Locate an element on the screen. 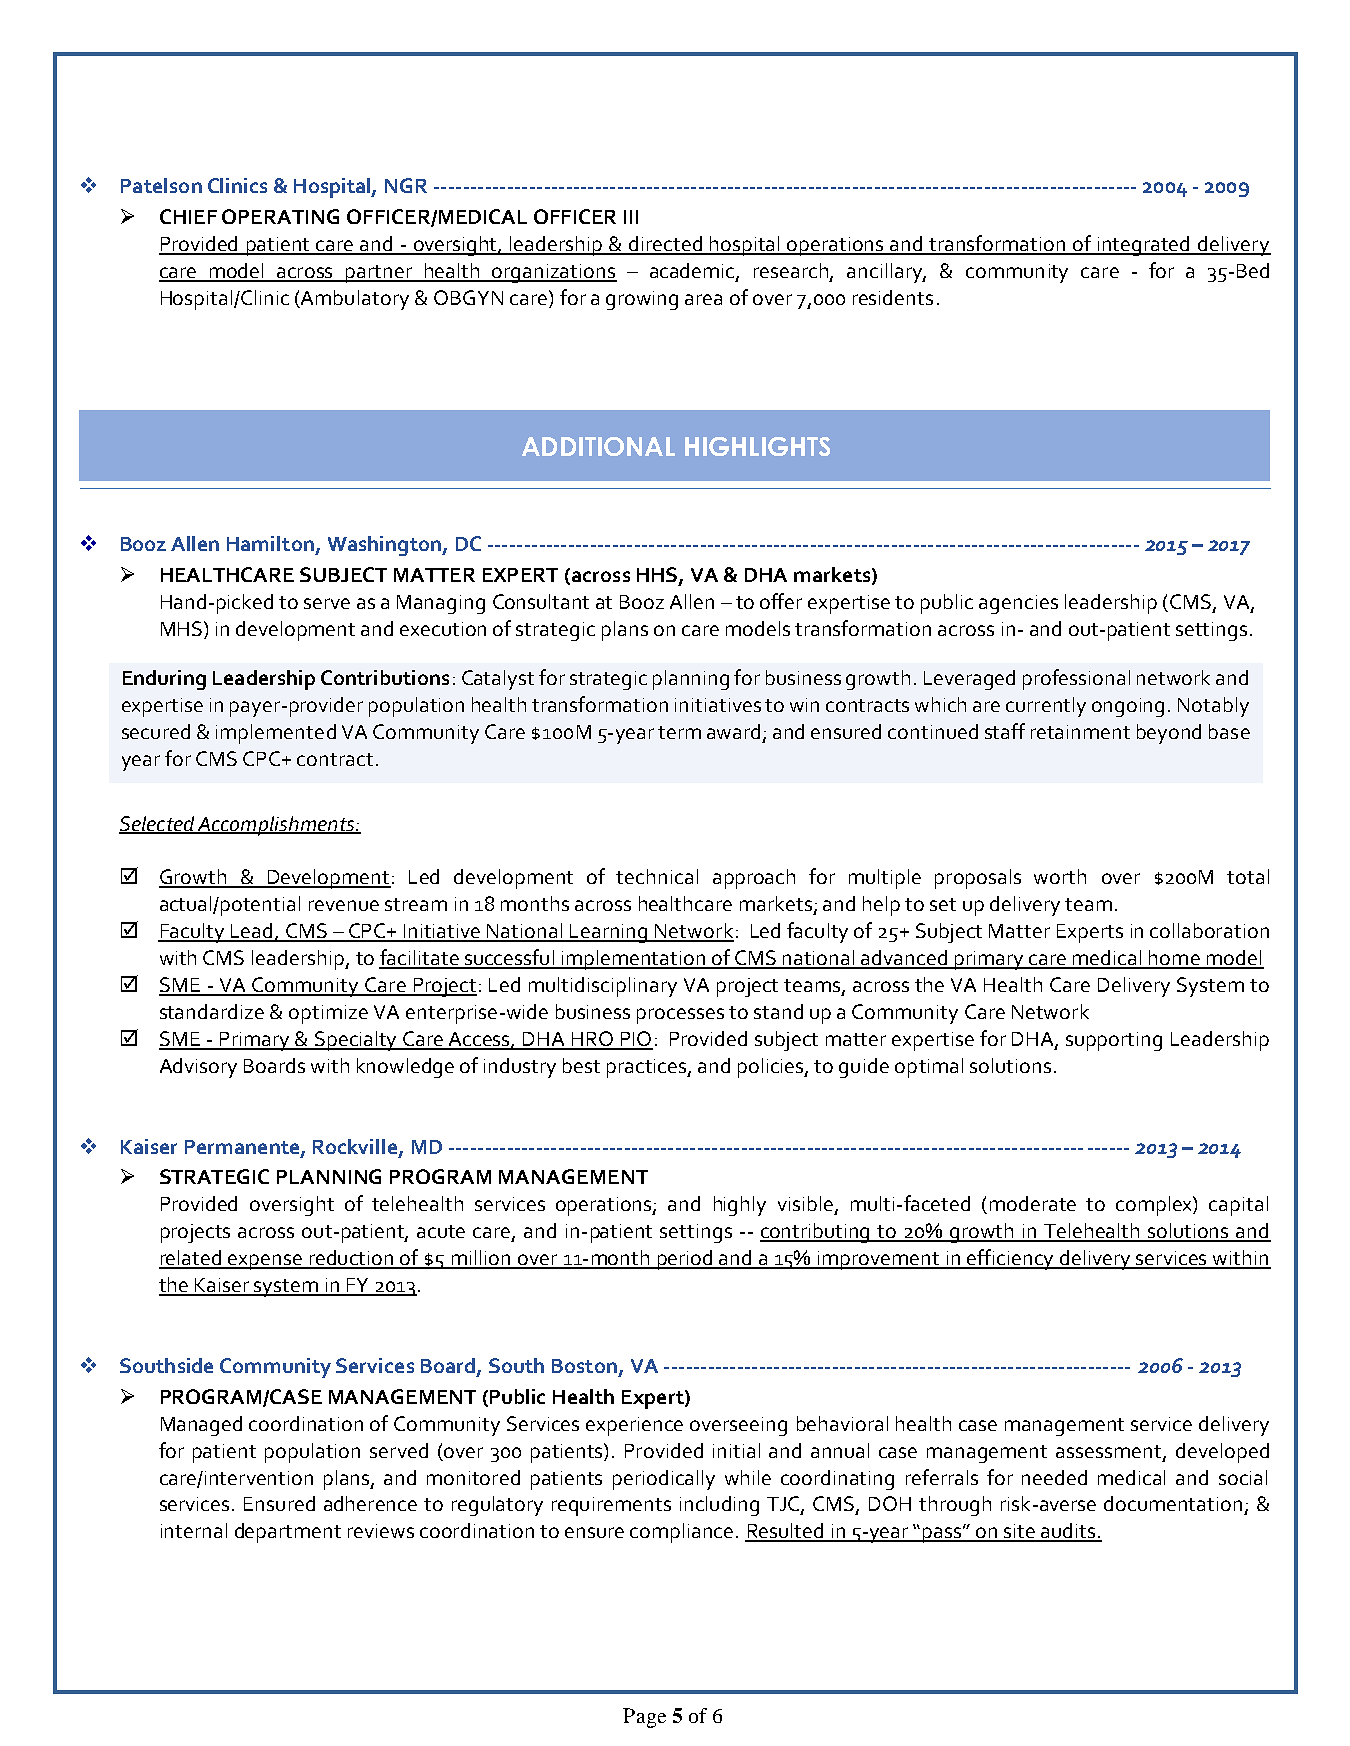  implementation is located at coordinates (634, 960).
